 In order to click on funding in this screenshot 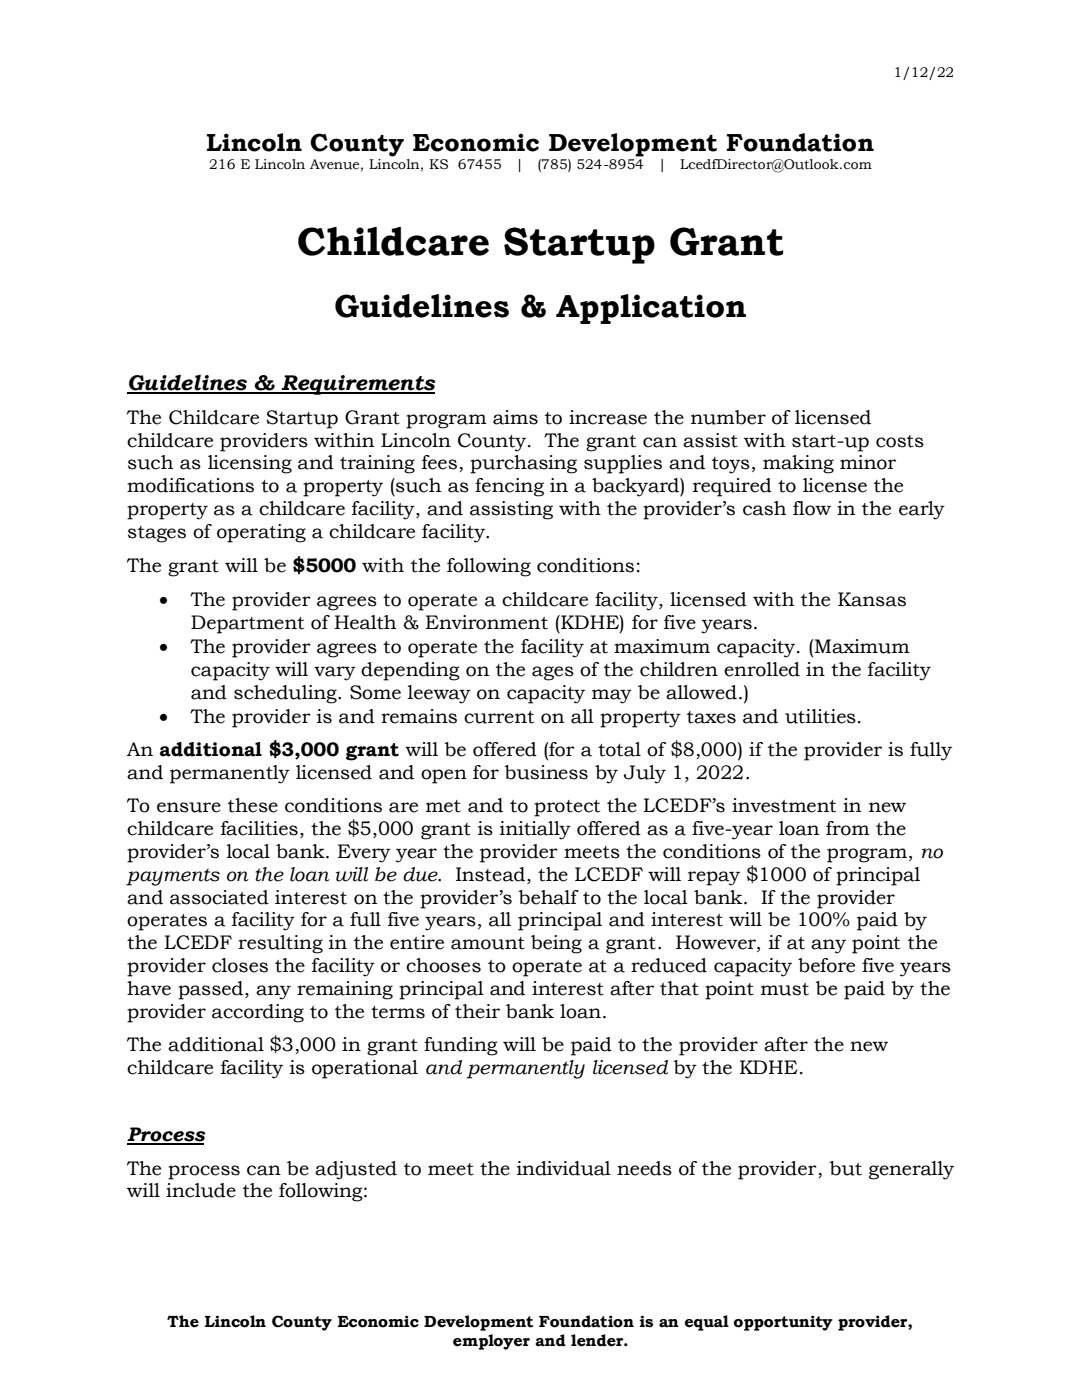, I will do `click(461, 1046)`.
